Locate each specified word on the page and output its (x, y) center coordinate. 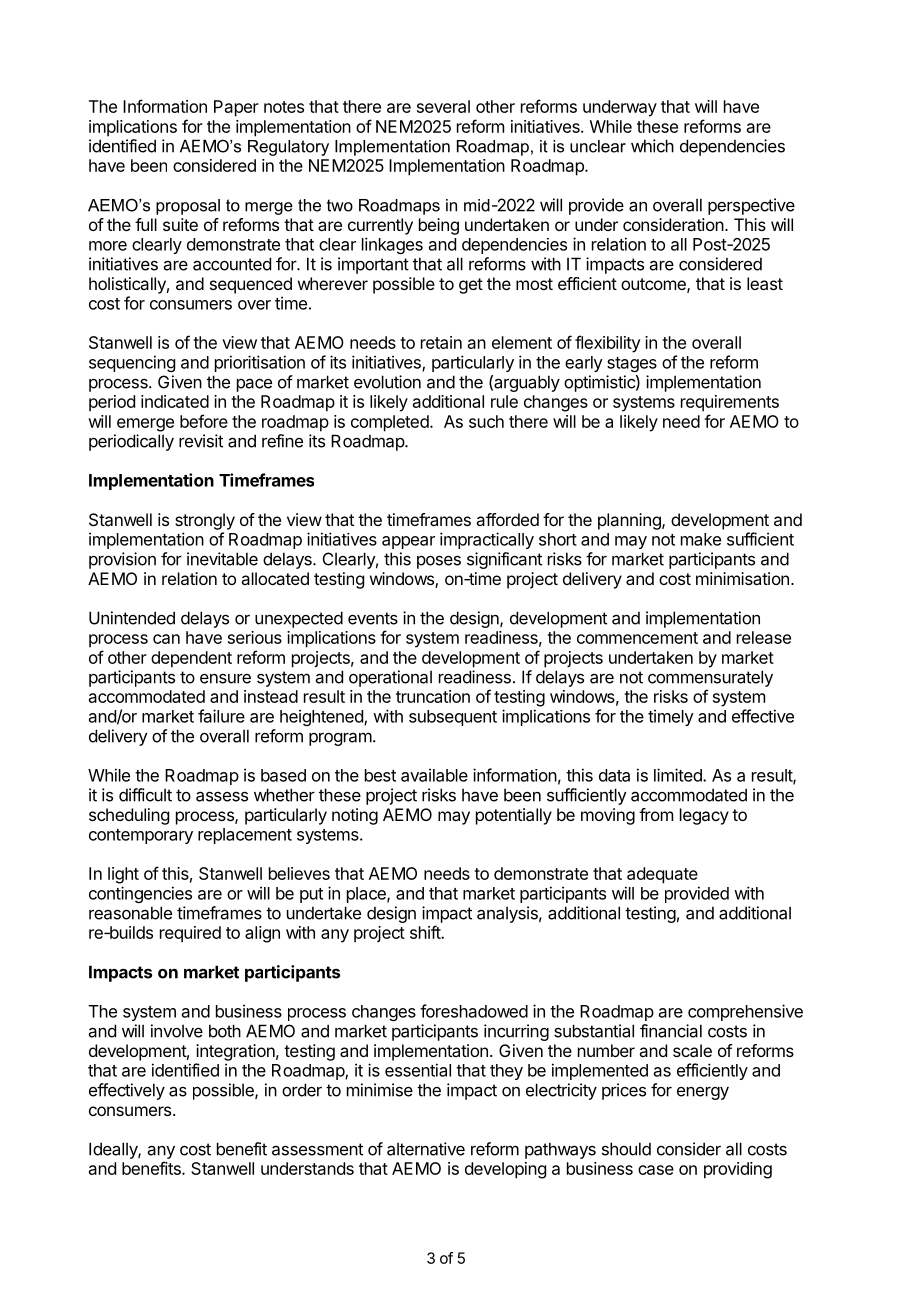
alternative (426, 1149)
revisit (201, 441)
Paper (236, 108)
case (656, 1170)
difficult (145, 795)
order (302, 1090)
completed (390, 423)
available (434, 775)
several (443, 106)
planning (630, 521)
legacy (704, 816)
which (652, 146)
